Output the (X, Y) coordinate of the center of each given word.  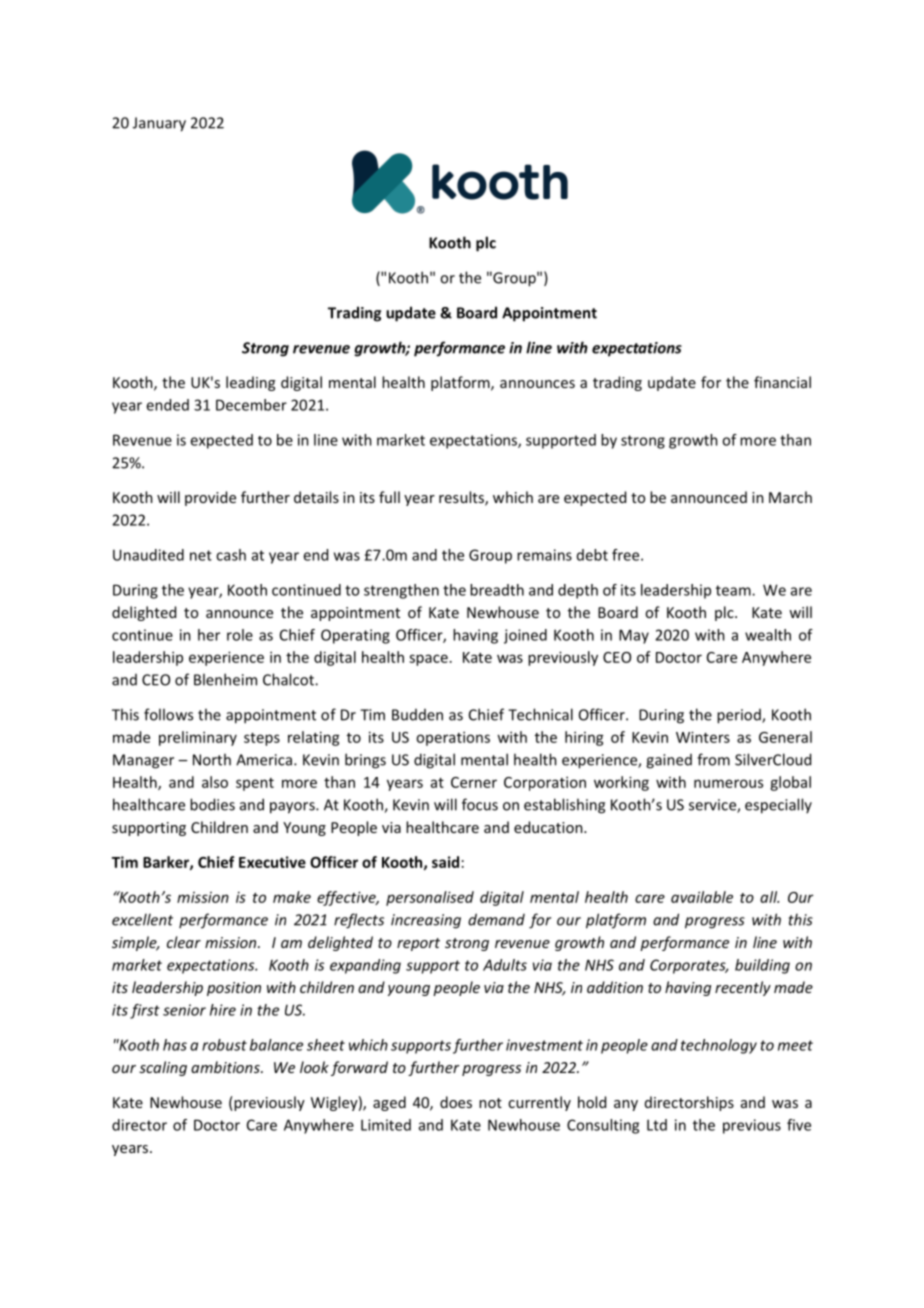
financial (782, 382)
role (240, 635)
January (159, 124)
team (734, 590)
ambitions (226, 1067)
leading (250, 383)
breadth (497, 590)
